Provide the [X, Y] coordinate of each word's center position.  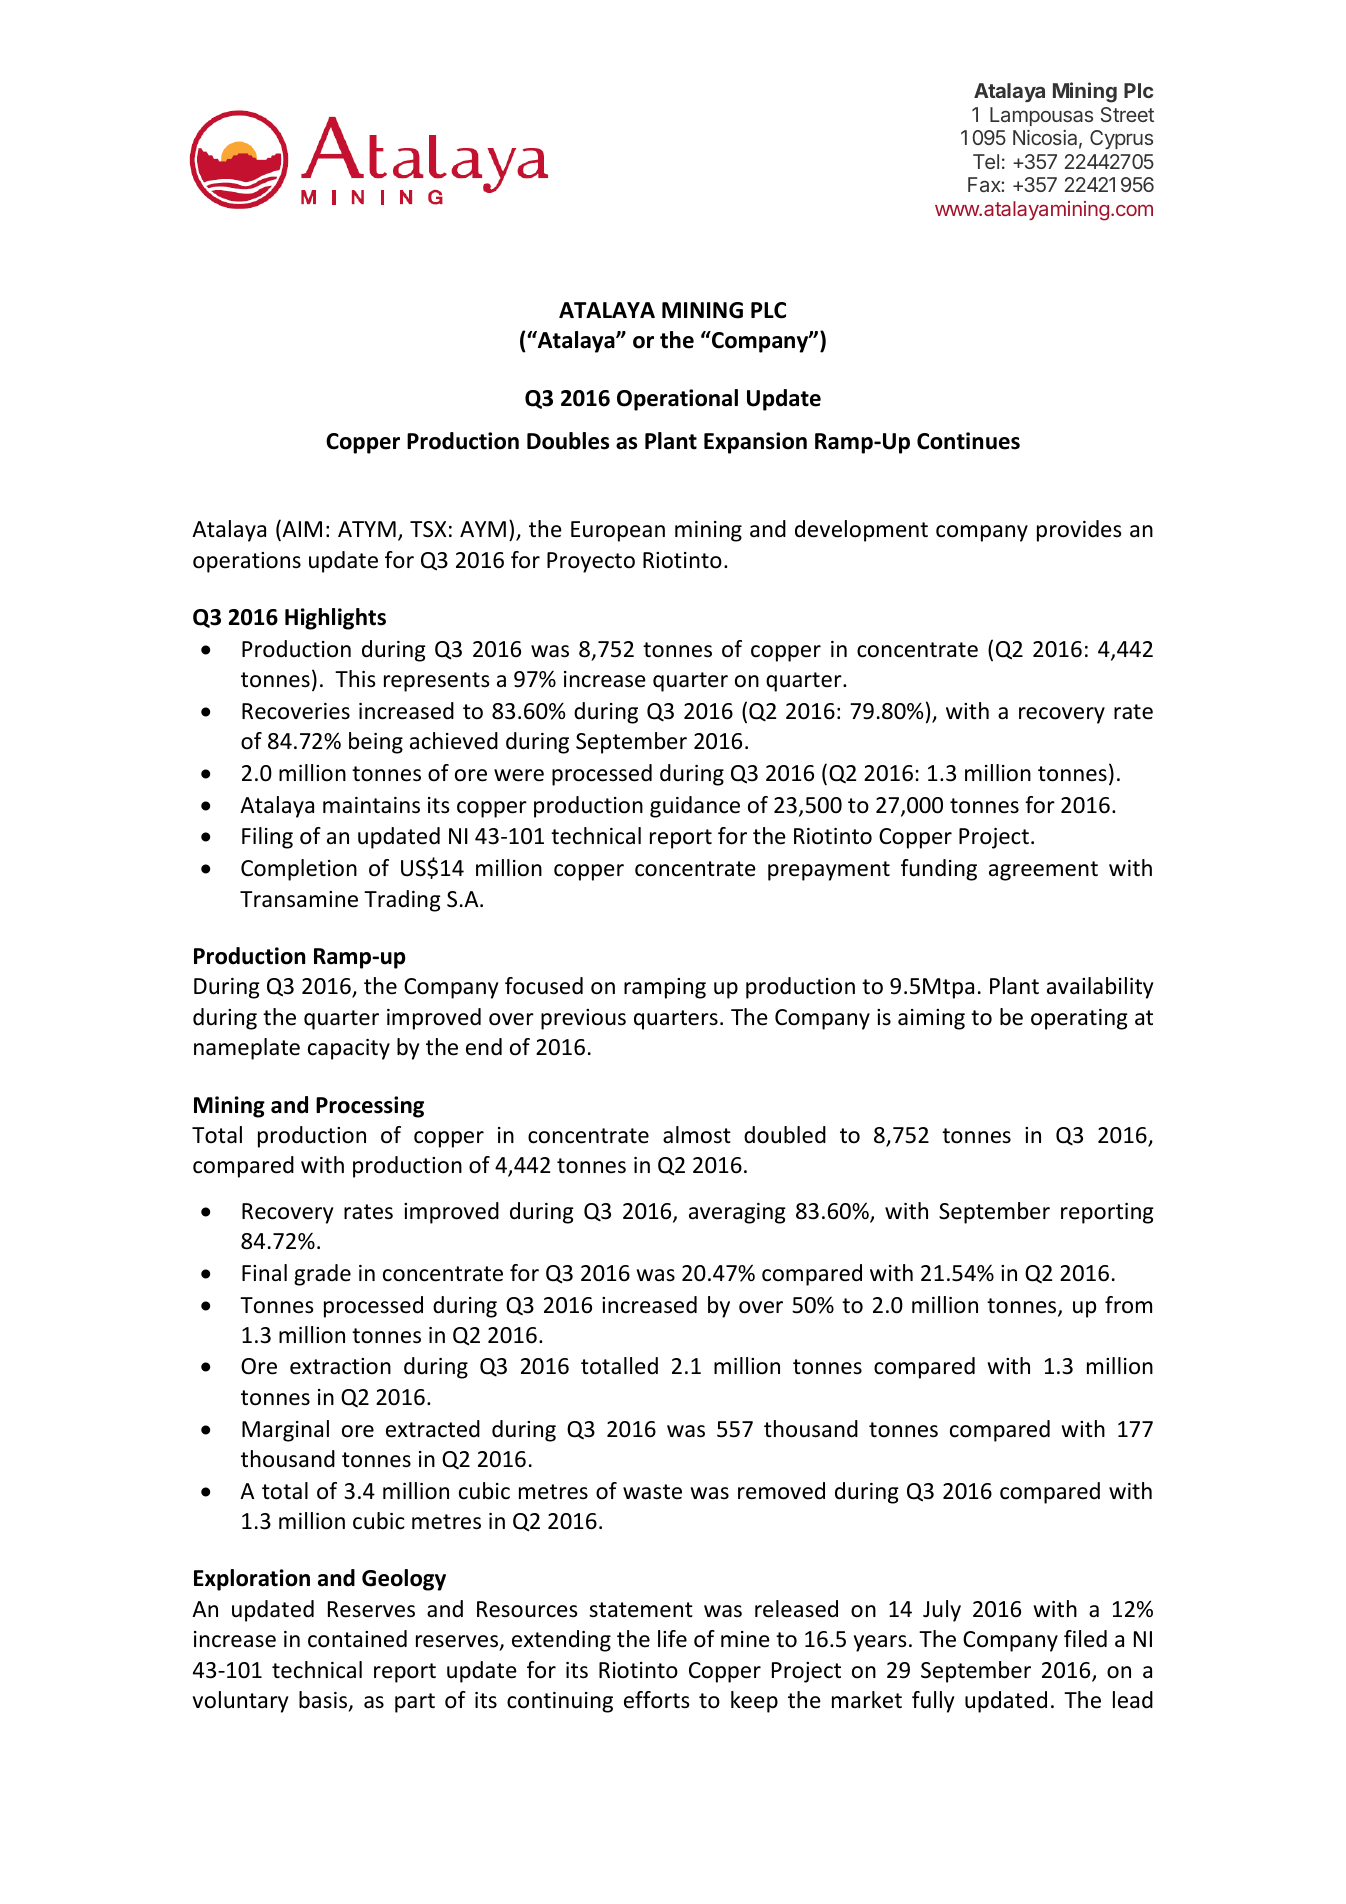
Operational [677, 400]
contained [357, 1639]
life [672, 1639]
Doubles [568, 441]
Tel [986, 161]
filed [1085, 1639]
